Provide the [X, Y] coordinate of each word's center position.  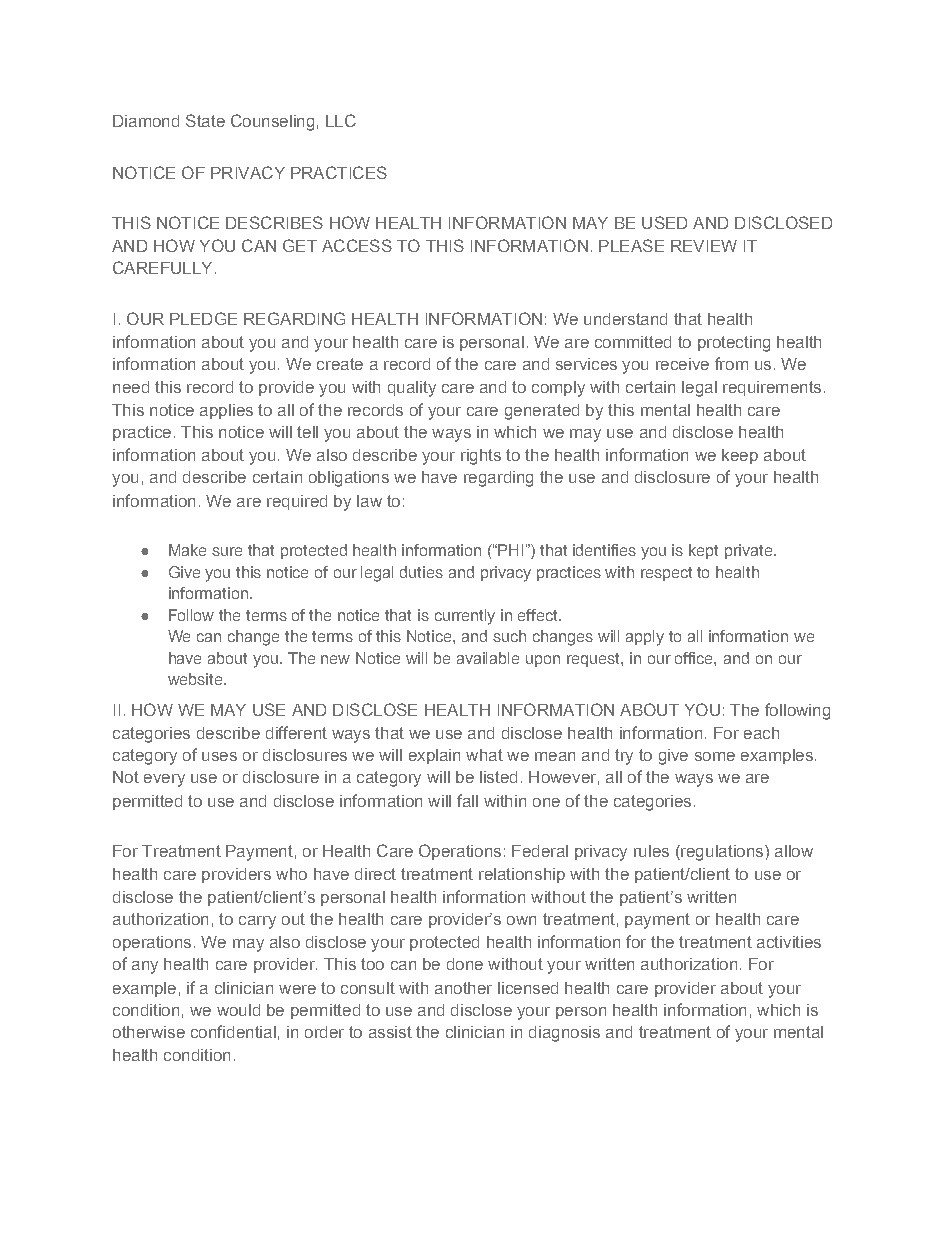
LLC [341, 120]
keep [740, 456]
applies [226, 411]
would [238, 1010]
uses [219, 756]
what [484, 755]
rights [481, 457]
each [761, 733]
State [205, 120]
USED [664, 222]
